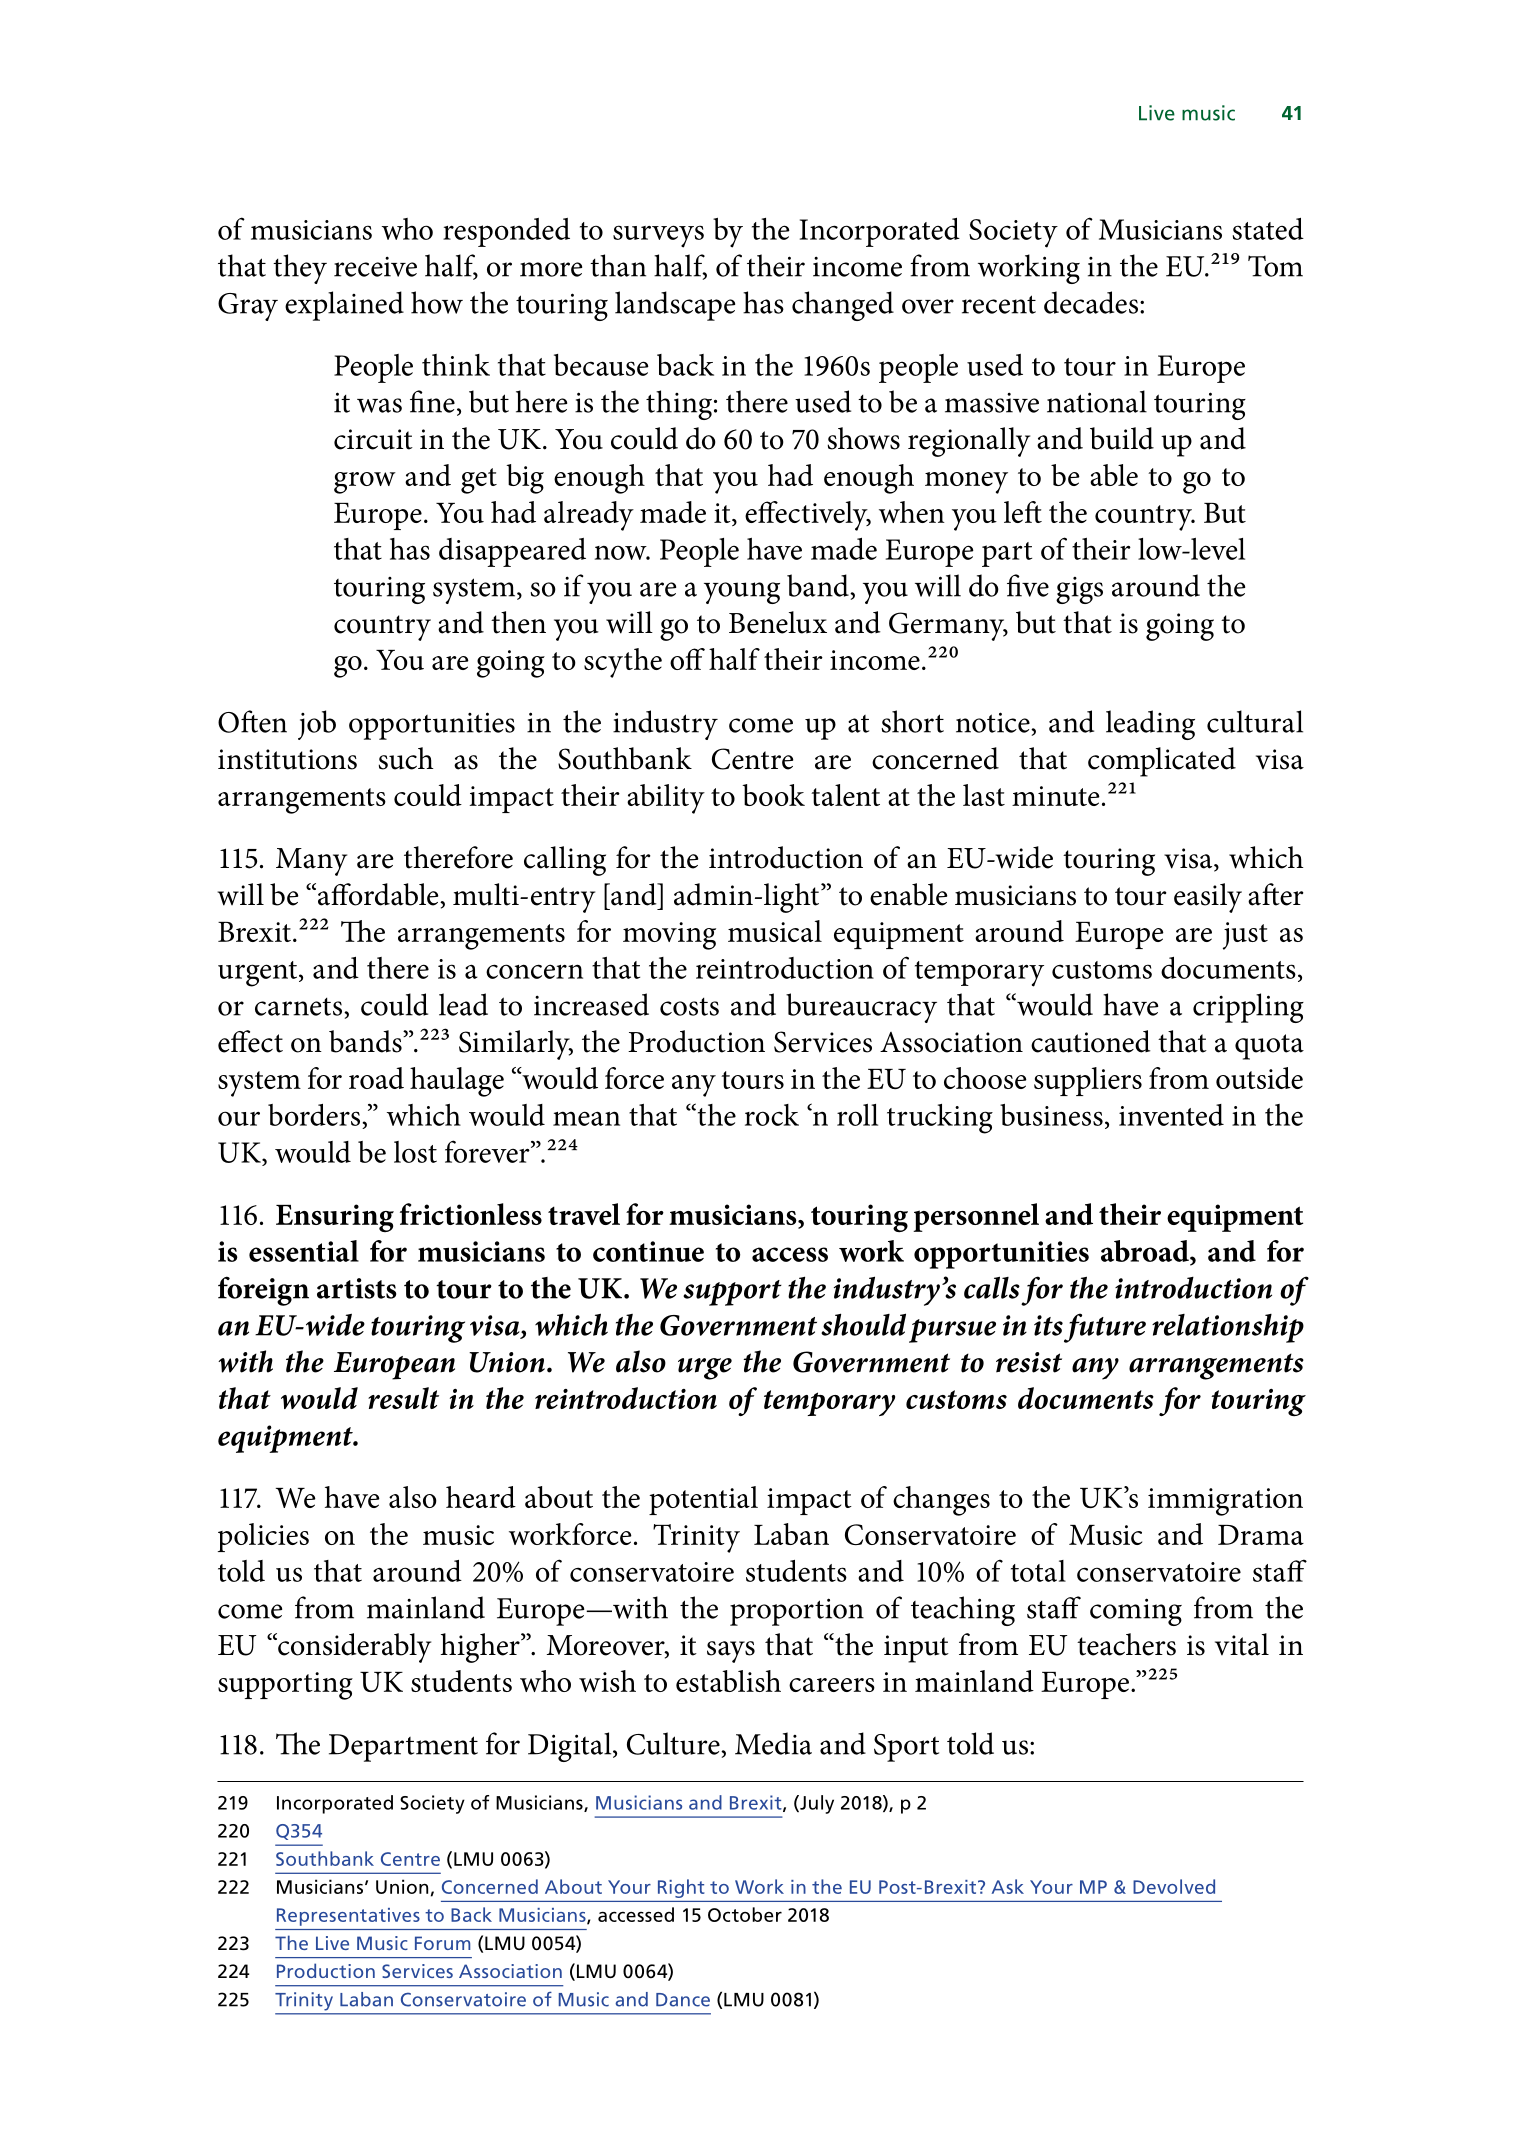  I want to click on future, so click(1105, 1328).
